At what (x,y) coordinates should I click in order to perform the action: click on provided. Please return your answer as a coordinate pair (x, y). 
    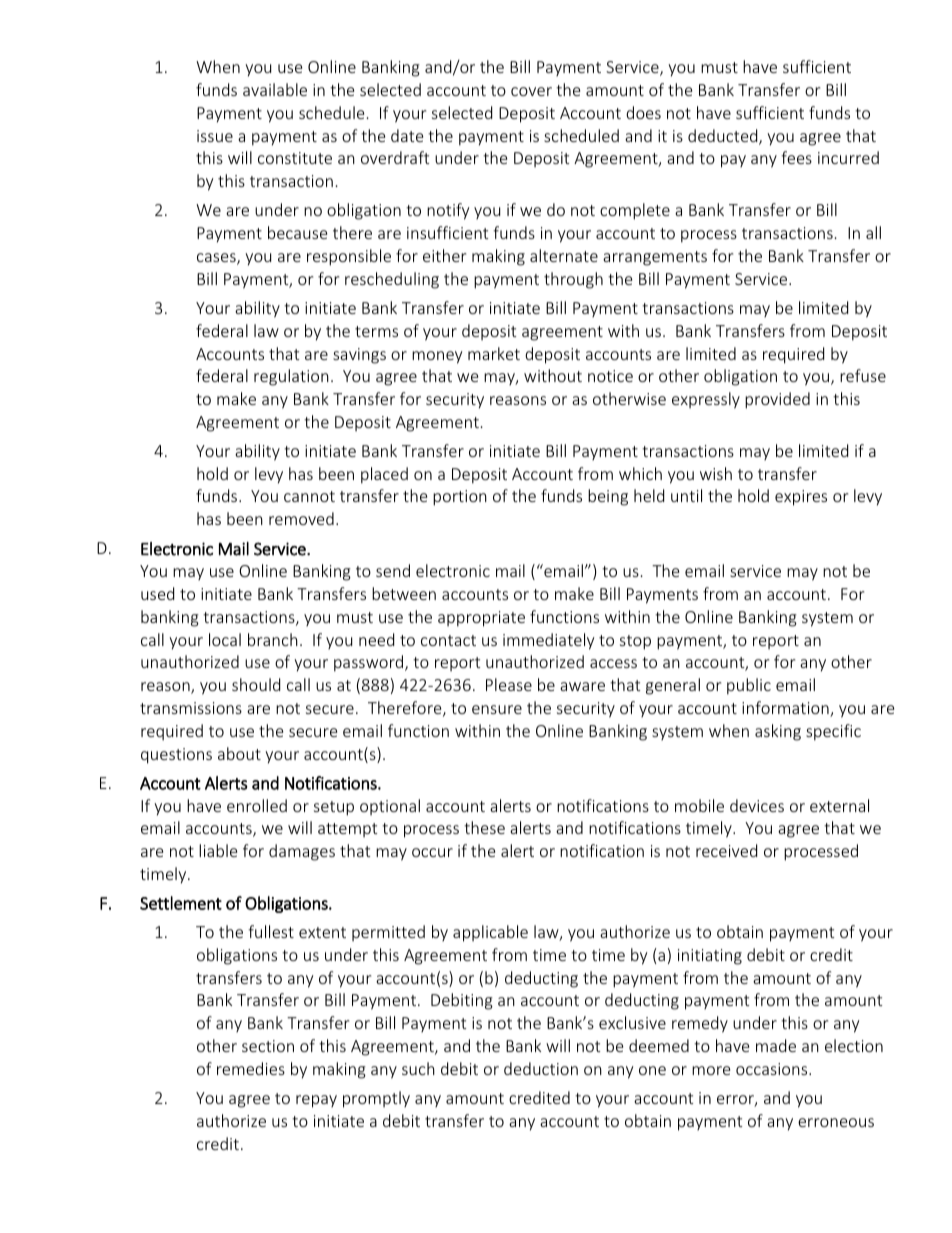
    Looking at the image, I should click on (777, 400).
